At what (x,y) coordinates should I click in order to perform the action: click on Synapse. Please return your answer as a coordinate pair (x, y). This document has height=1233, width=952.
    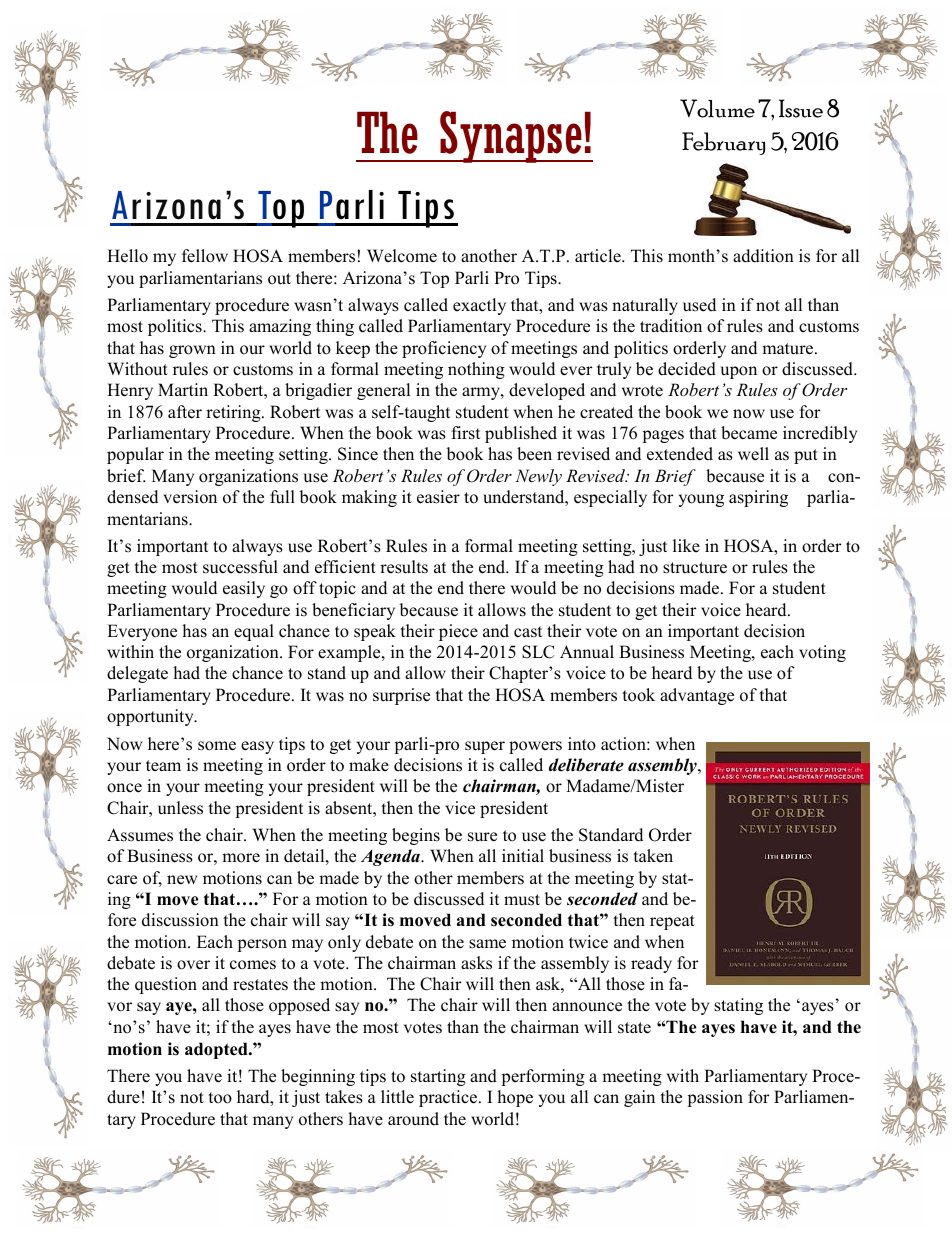
    Looking at the image, I should click on (511, 137).
